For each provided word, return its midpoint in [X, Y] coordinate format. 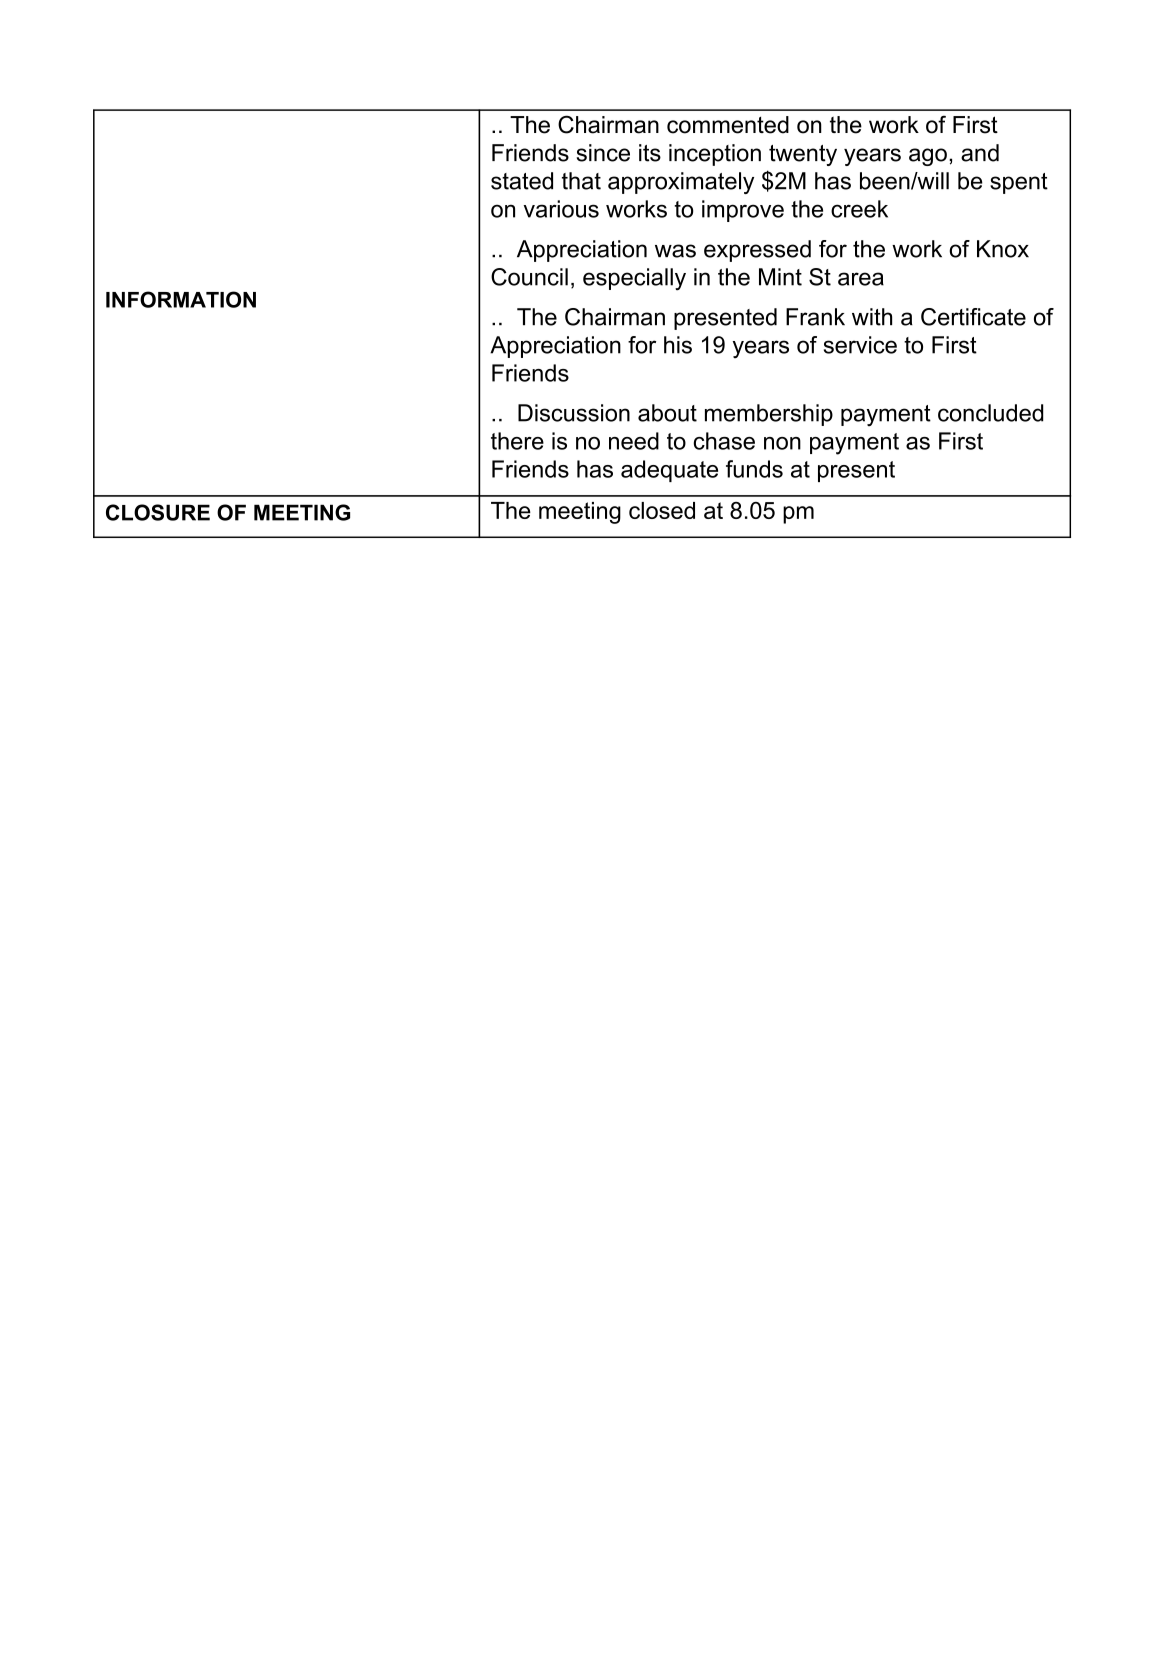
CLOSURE [158, 512]
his [678, 345]
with [872, 317]
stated [522, 181]
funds [754, 469]
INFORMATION [181, 299]
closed [662, 510]
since [603, 153]
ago [928, 157]
